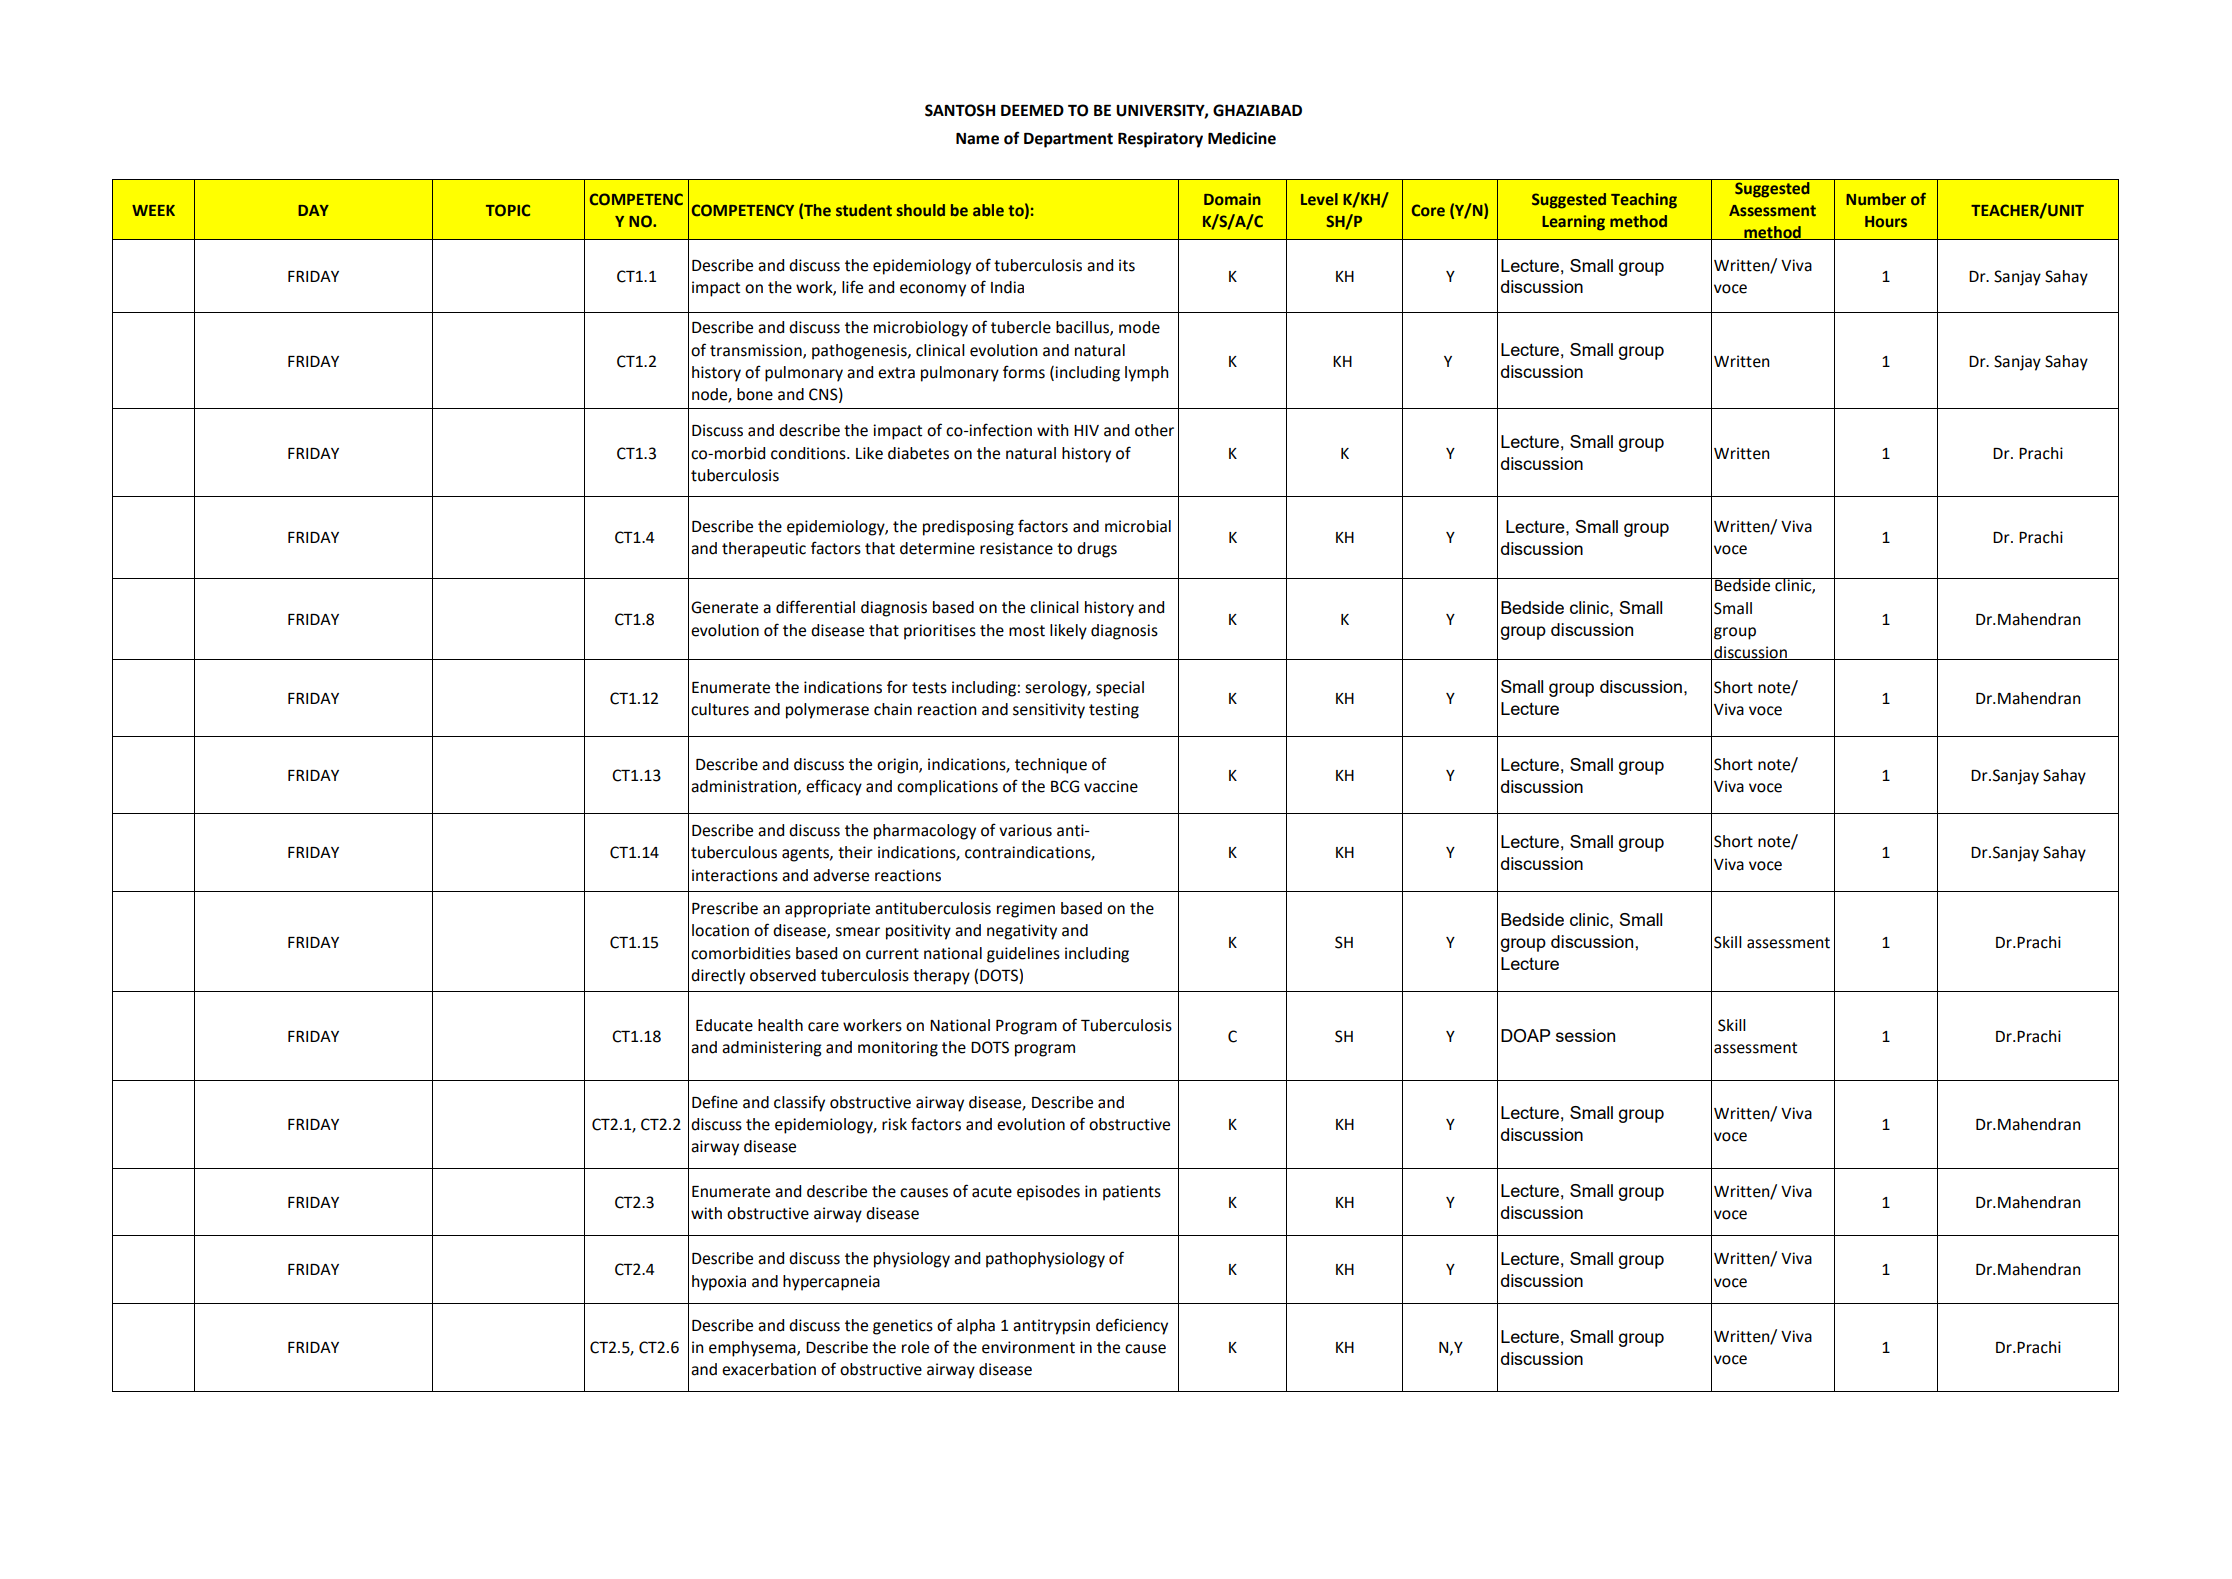 Image resolution: width=2232 pixels, height=1579 pixels. I want to click on environment, so click(1028, 1347).
